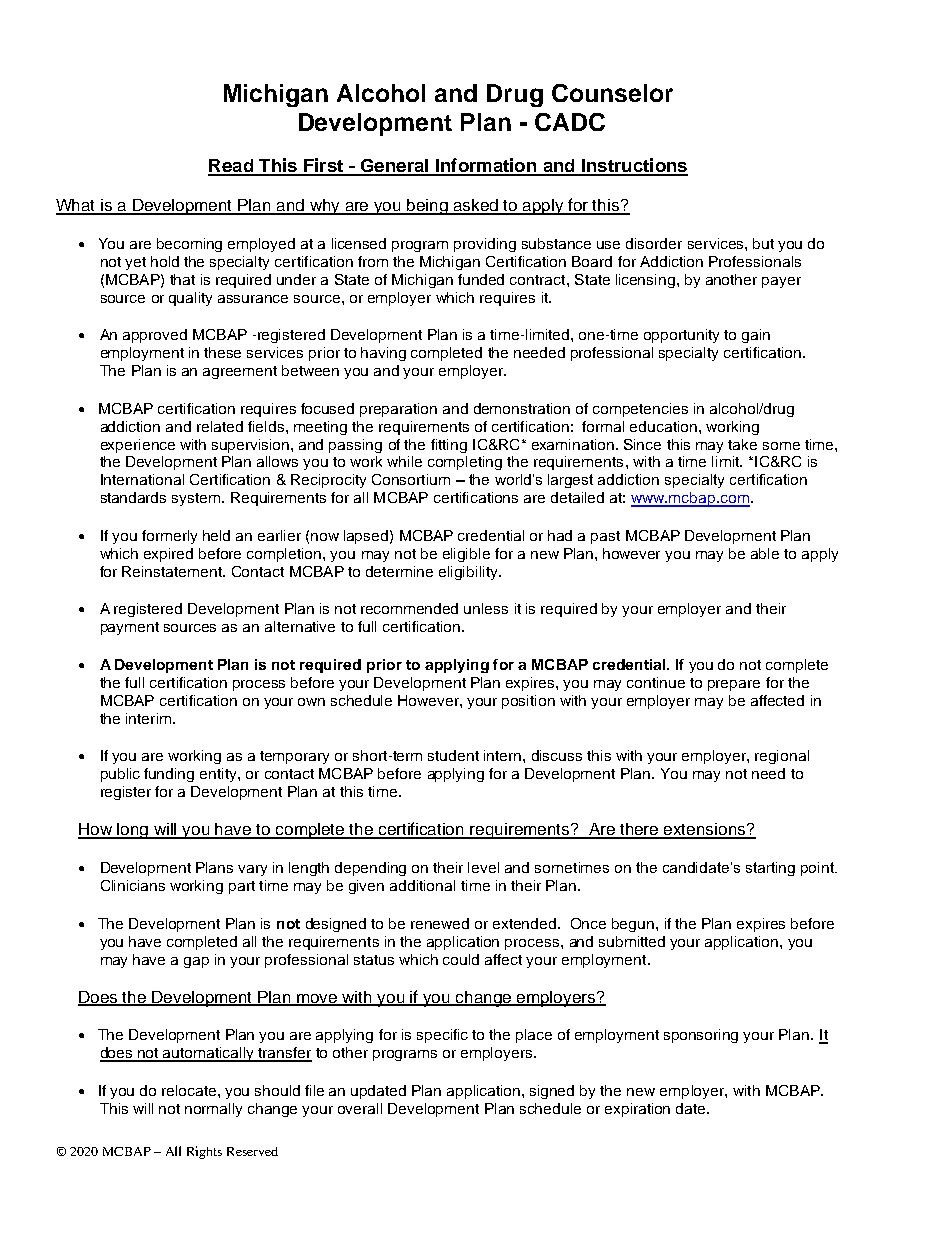  What do you see at coordinates (383, 354) in the page?
I see `having` at bounding box center [383, 354].
